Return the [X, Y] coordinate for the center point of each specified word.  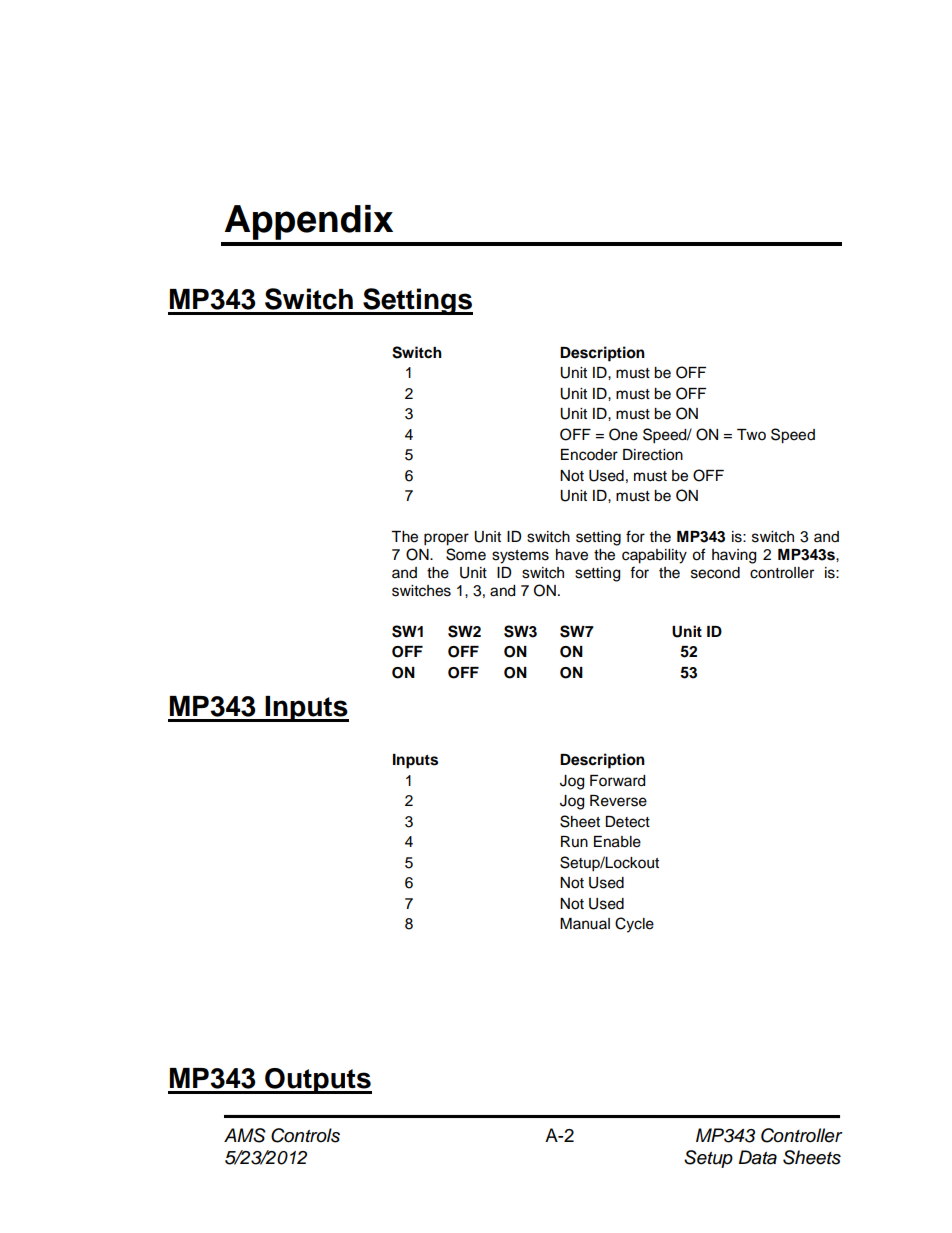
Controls [305, 1135]
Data [758, 1157]
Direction [653, 455]
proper [446, 539]
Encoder [589, 455]
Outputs [317, 1081]
